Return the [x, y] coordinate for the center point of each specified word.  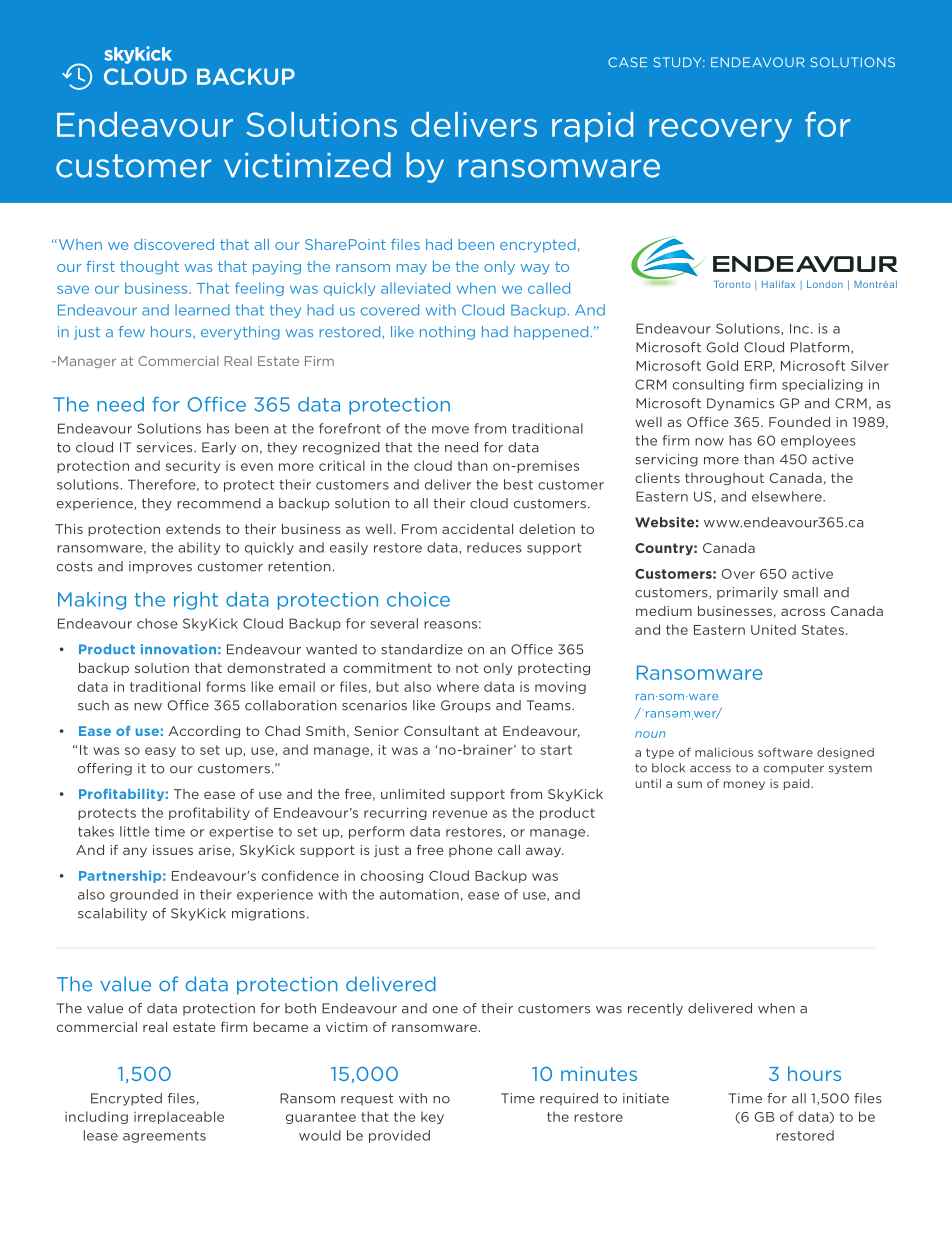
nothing [447, 333]
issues [173, 850]
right [196, 601]
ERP [760, 366]
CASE [627, 62]
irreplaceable [179, 1117]
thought [149, 268]
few [132, 331]
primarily [747, 593]
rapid [592, 127]
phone [471, 851]
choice [418, 599]
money [744, 785]
